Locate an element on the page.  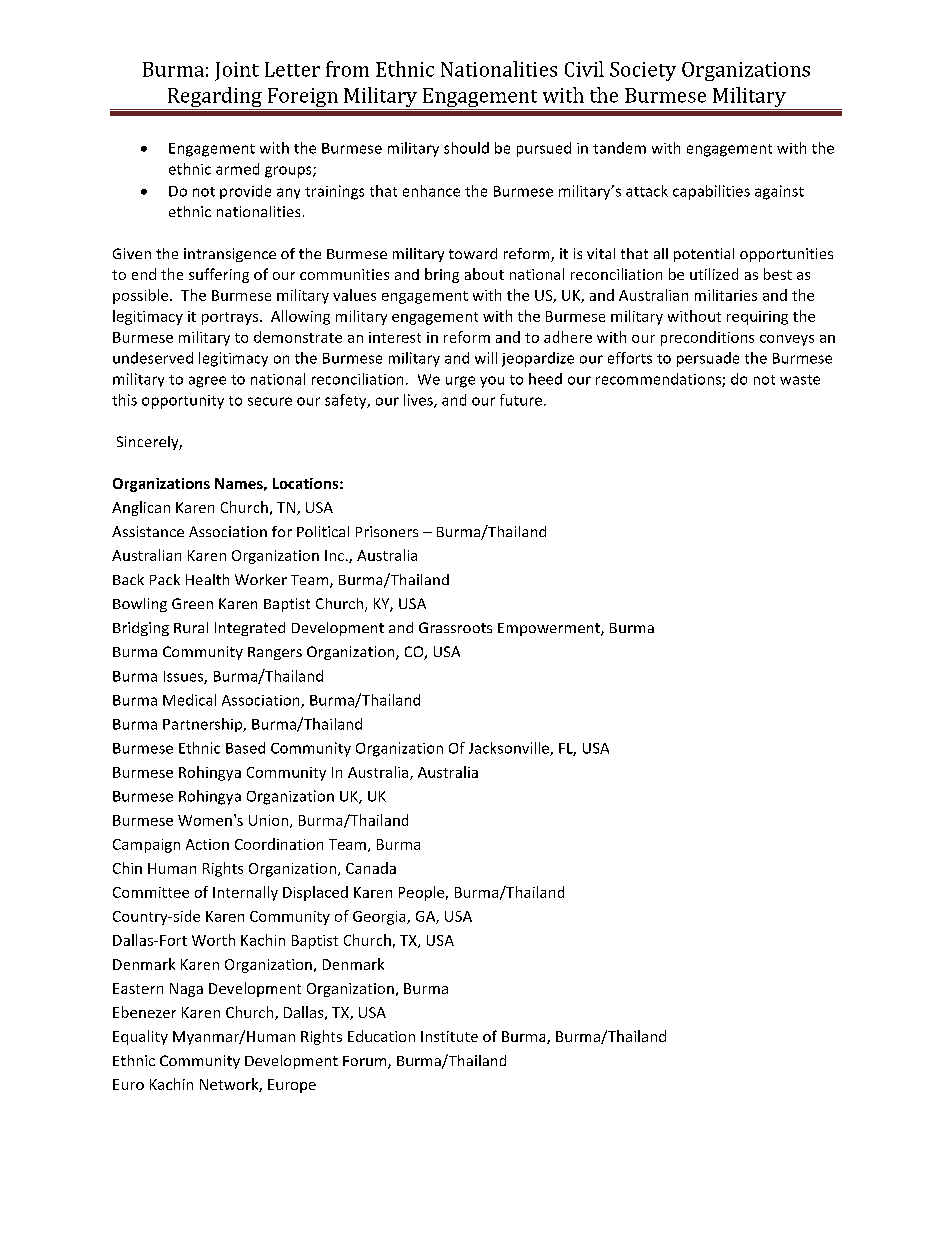
Health is located at coordinates (207, 579).
